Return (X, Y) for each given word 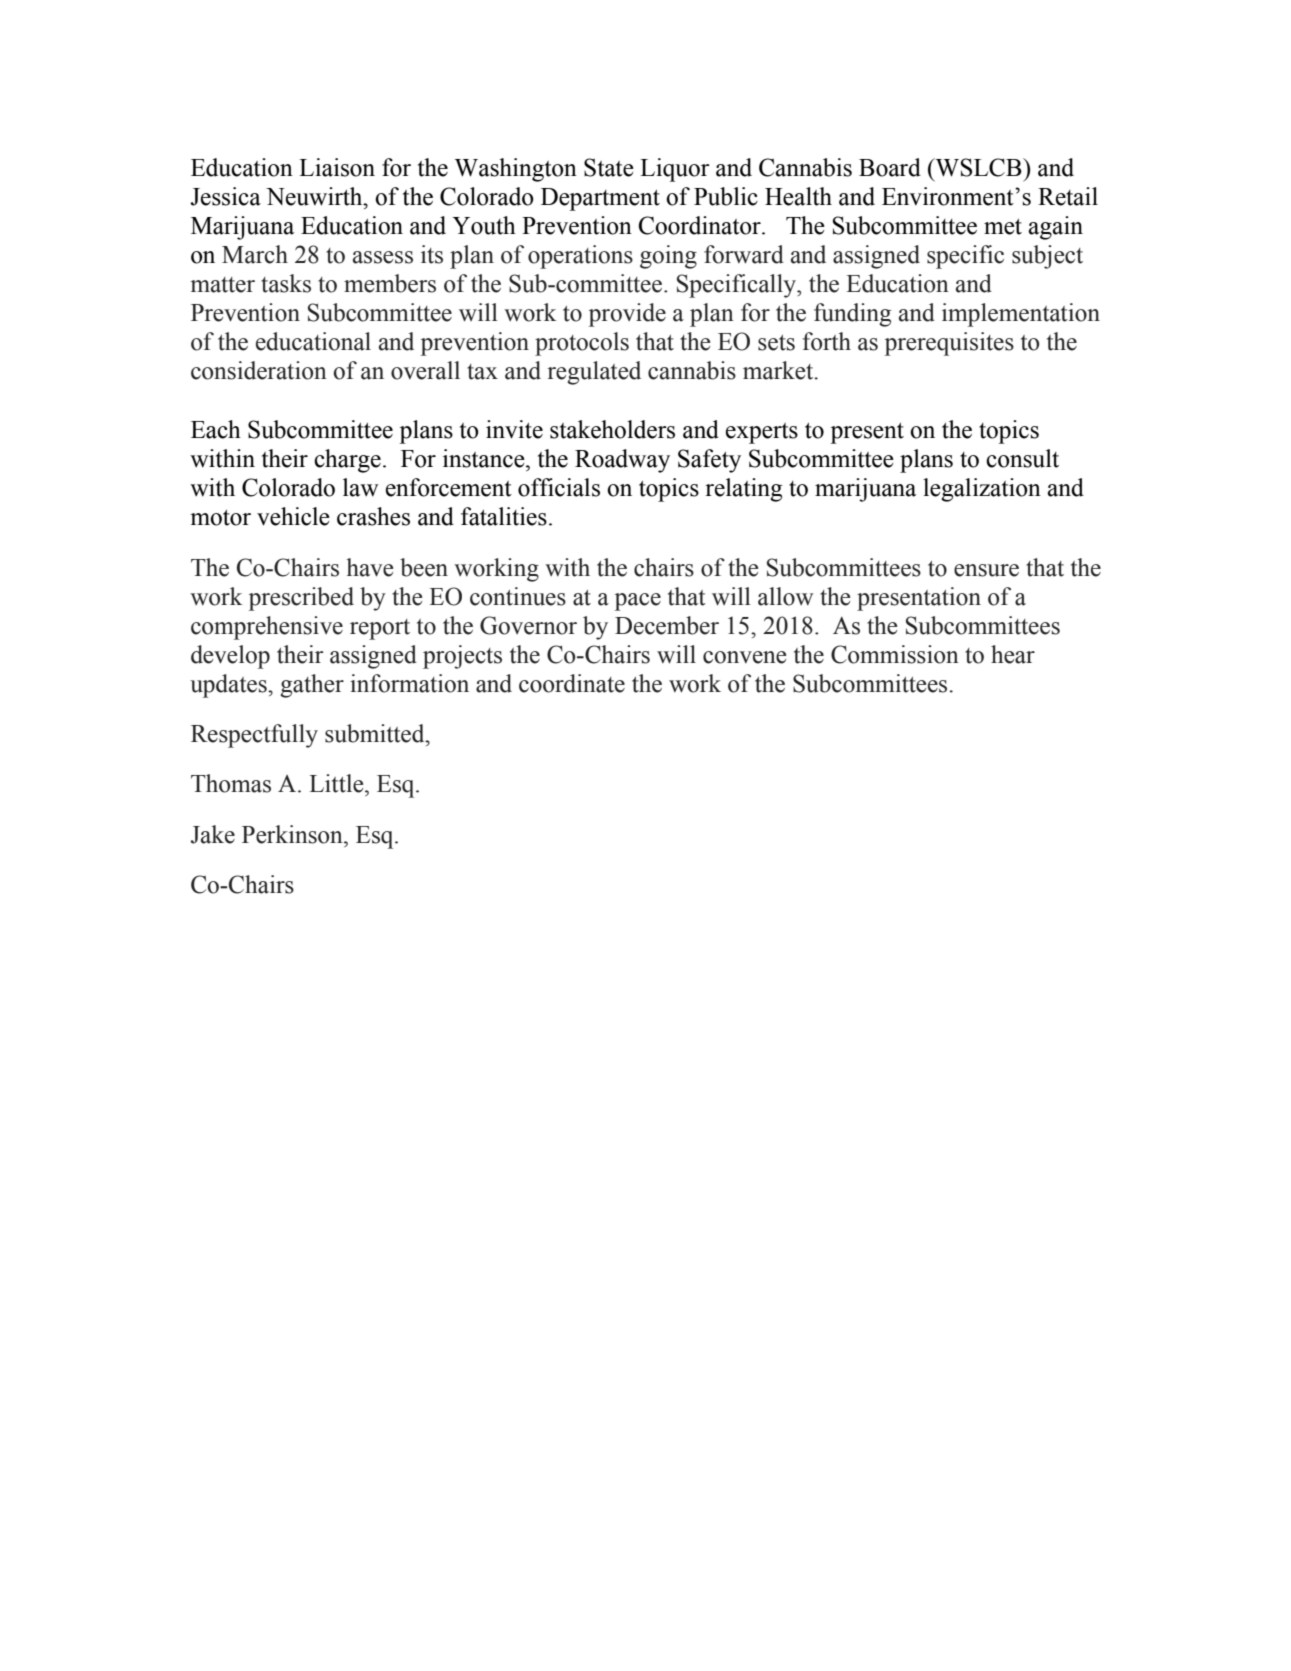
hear (1013, 654)
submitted (376, 733)
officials (559, 487)
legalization (982, 490)
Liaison (337, 167)
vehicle (293, 516)
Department (600, 199)
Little (337, 783)
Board (890, 167)
